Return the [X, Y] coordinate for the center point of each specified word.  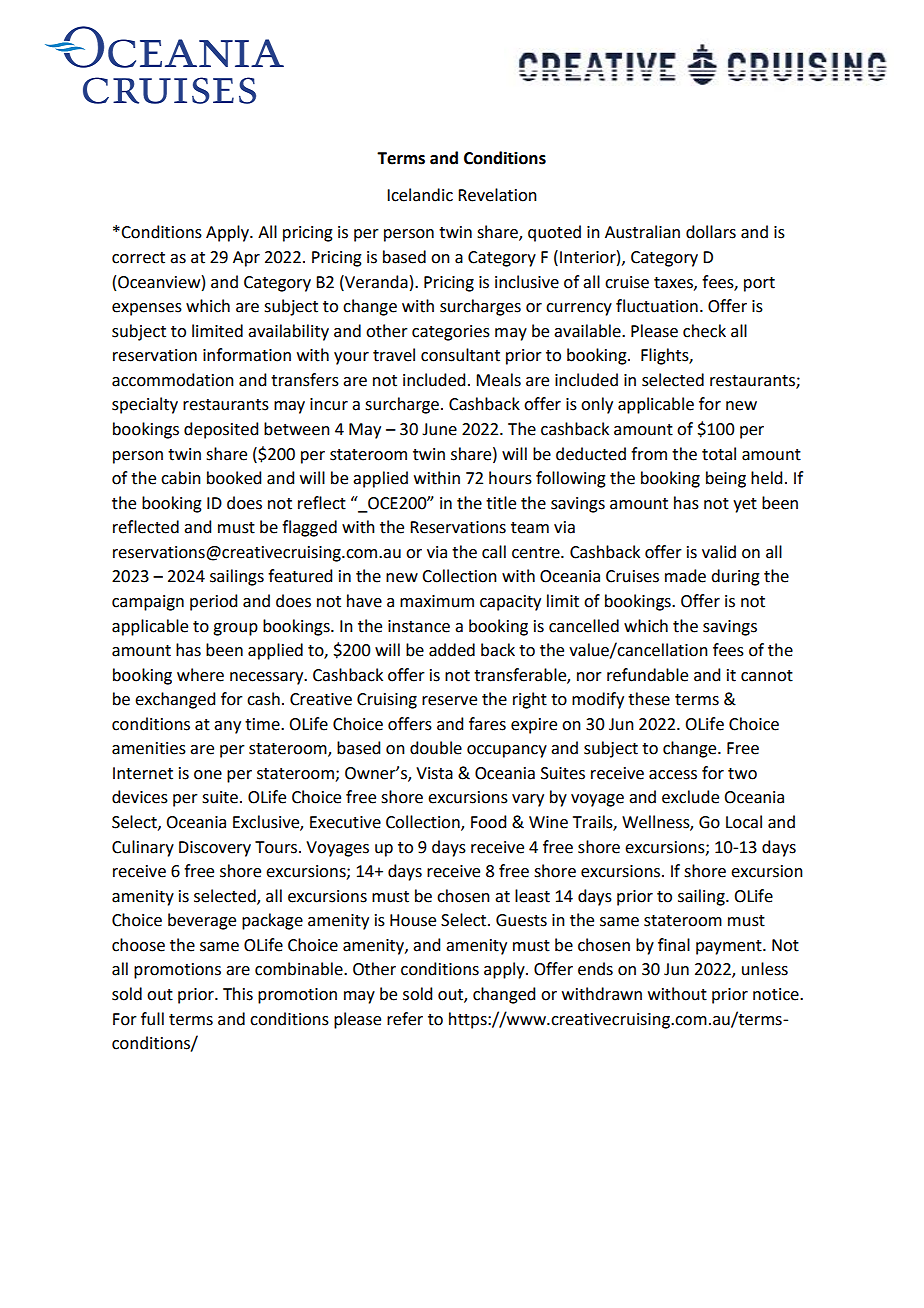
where [200, 675]
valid [719, 552]
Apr [246, 259]
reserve [449, 701]
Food [488, 822]
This [238, 994]
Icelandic [420, 195]
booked [234, 478]
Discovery [215, 849]
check [704, 331]
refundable [647, 675]
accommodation [173, 380]
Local [744, 822]
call [494, 552]
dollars [711, 232]
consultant [460, 355]
